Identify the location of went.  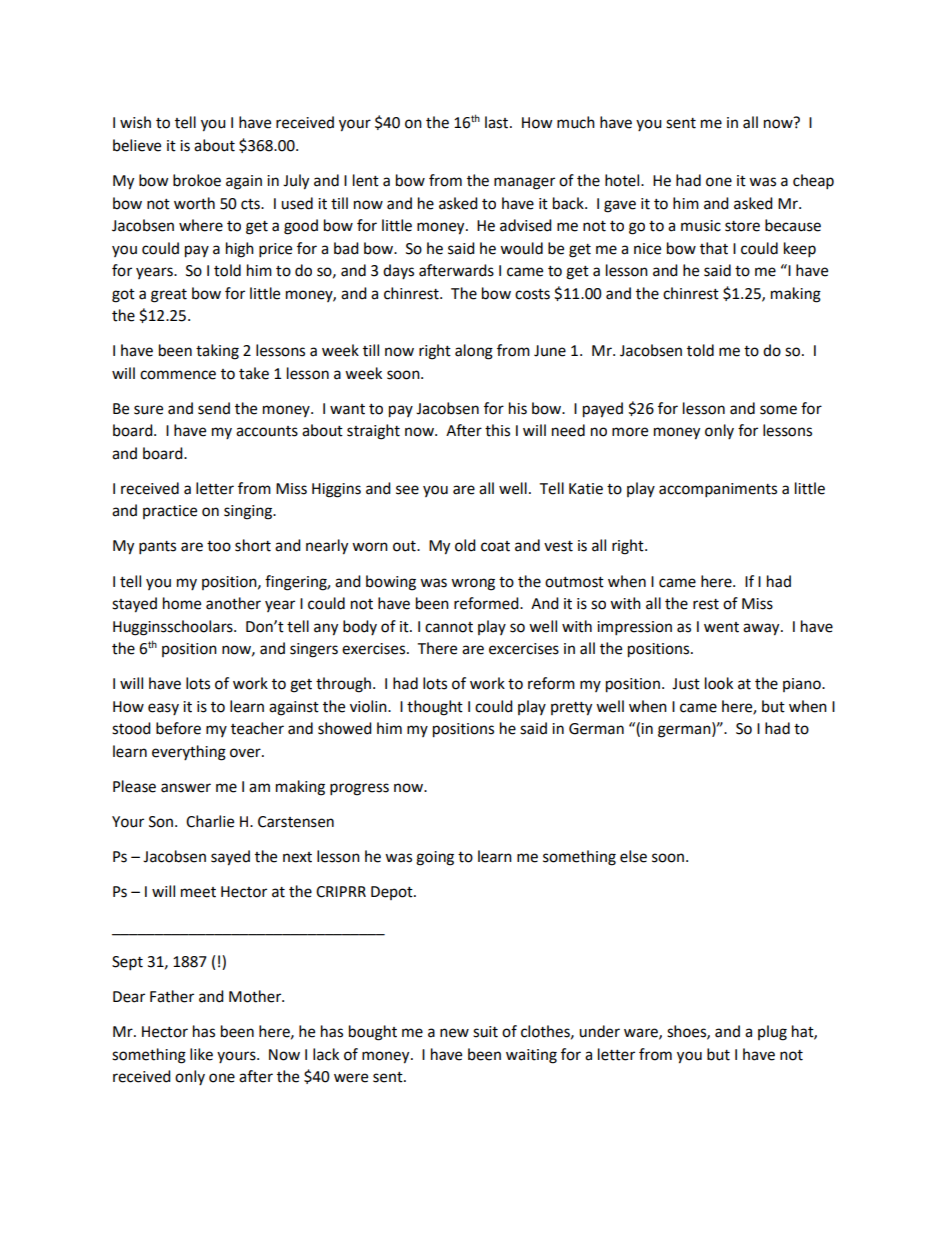
(721, 627).
